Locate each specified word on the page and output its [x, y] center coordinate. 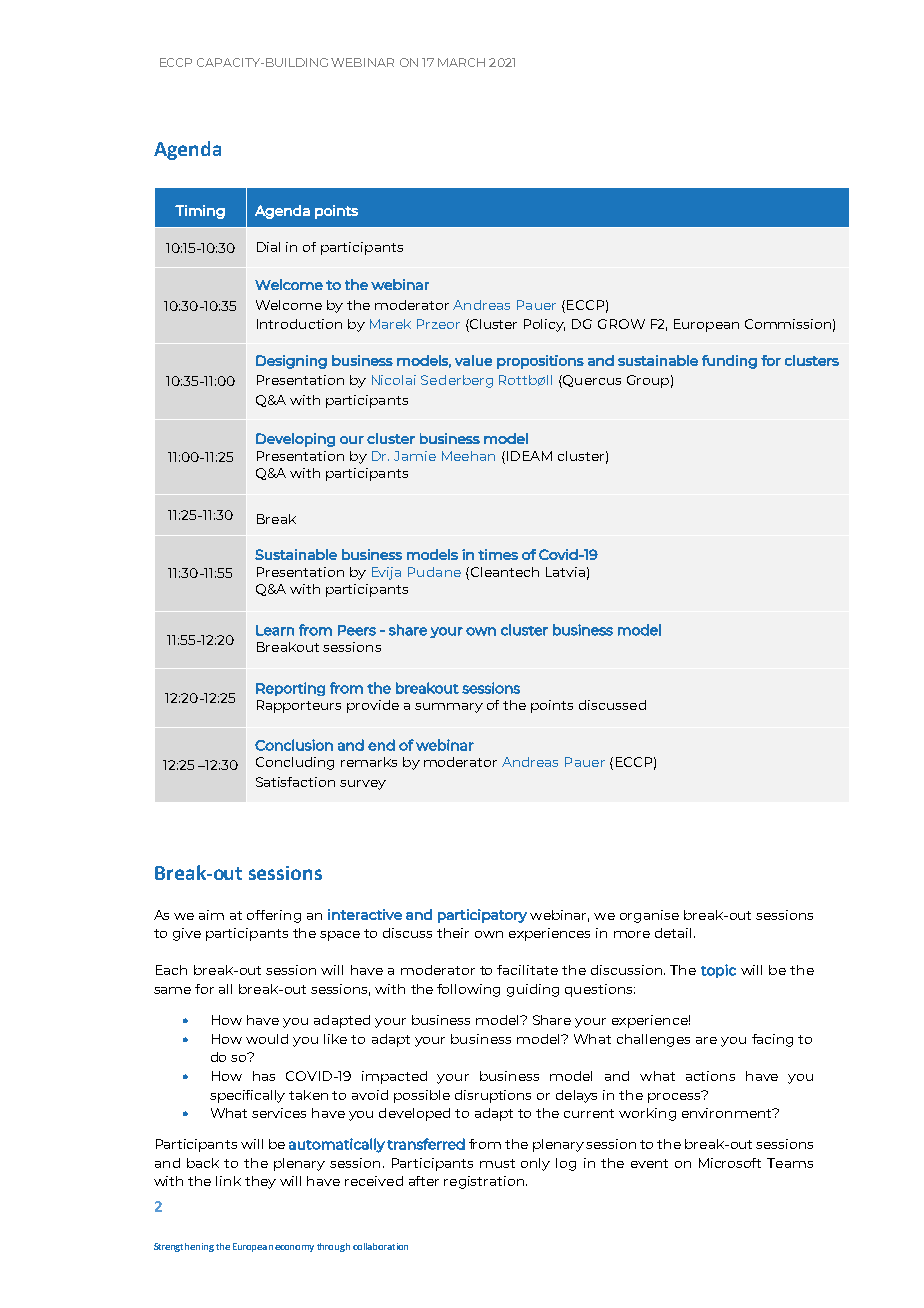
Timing [200, 212]
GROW [621, 324]
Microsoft [730, 1163]
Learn [275, 630]
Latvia [565, 572]
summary [449, 708]
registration [485, 1182]
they [260, 1182]
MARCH [461, 62]
